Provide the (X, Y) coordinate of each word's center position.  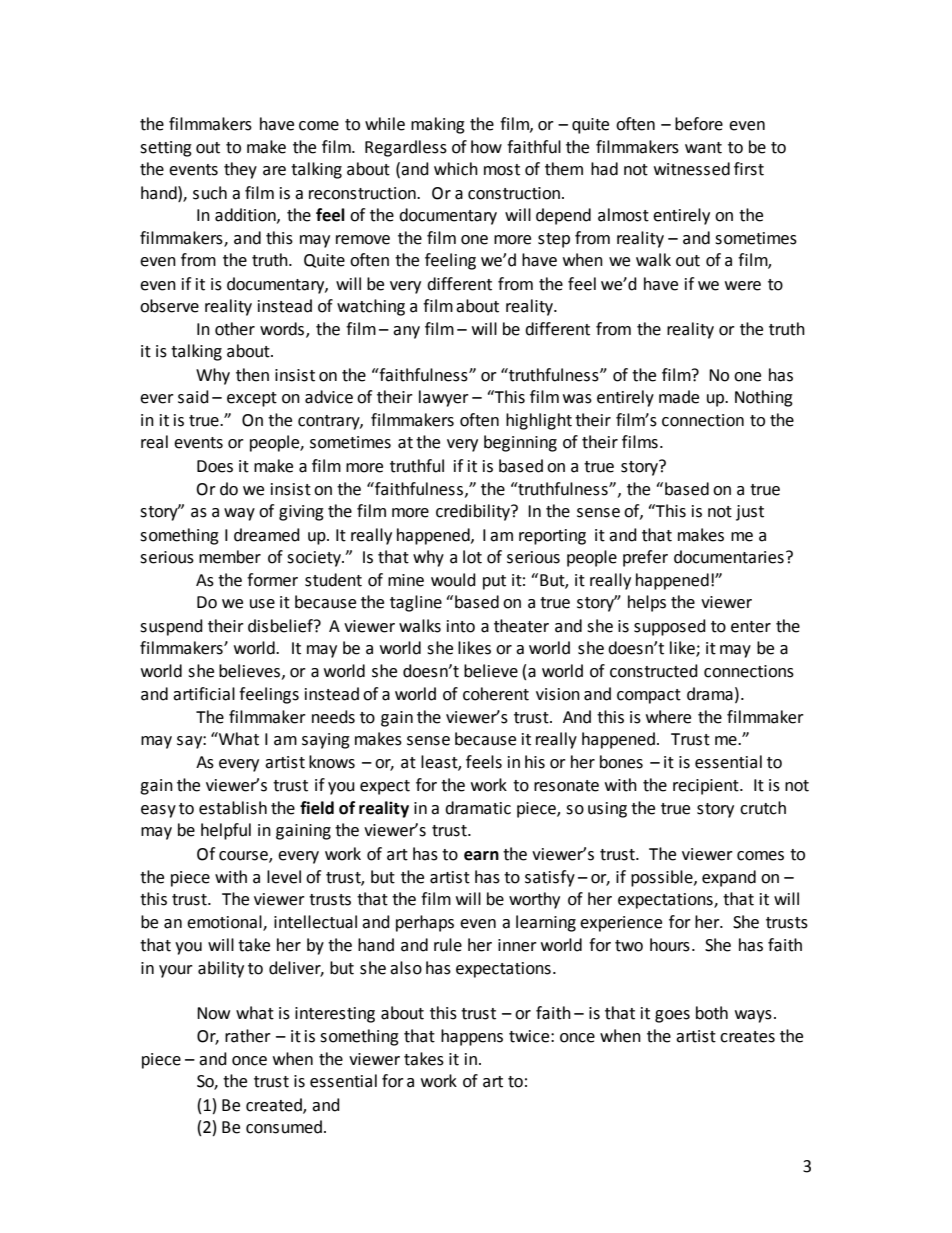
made (679, 397)
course (244, 856)
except (252, 399)
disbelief (281, 626)
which (456, 169)
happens (472, 1037)
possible (663, 878)
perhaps (425, 923)
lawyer (444, 398)
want (703, 148)
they (240, 170)
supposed (670, 627)
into (461, 626)
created (275, 1105)
